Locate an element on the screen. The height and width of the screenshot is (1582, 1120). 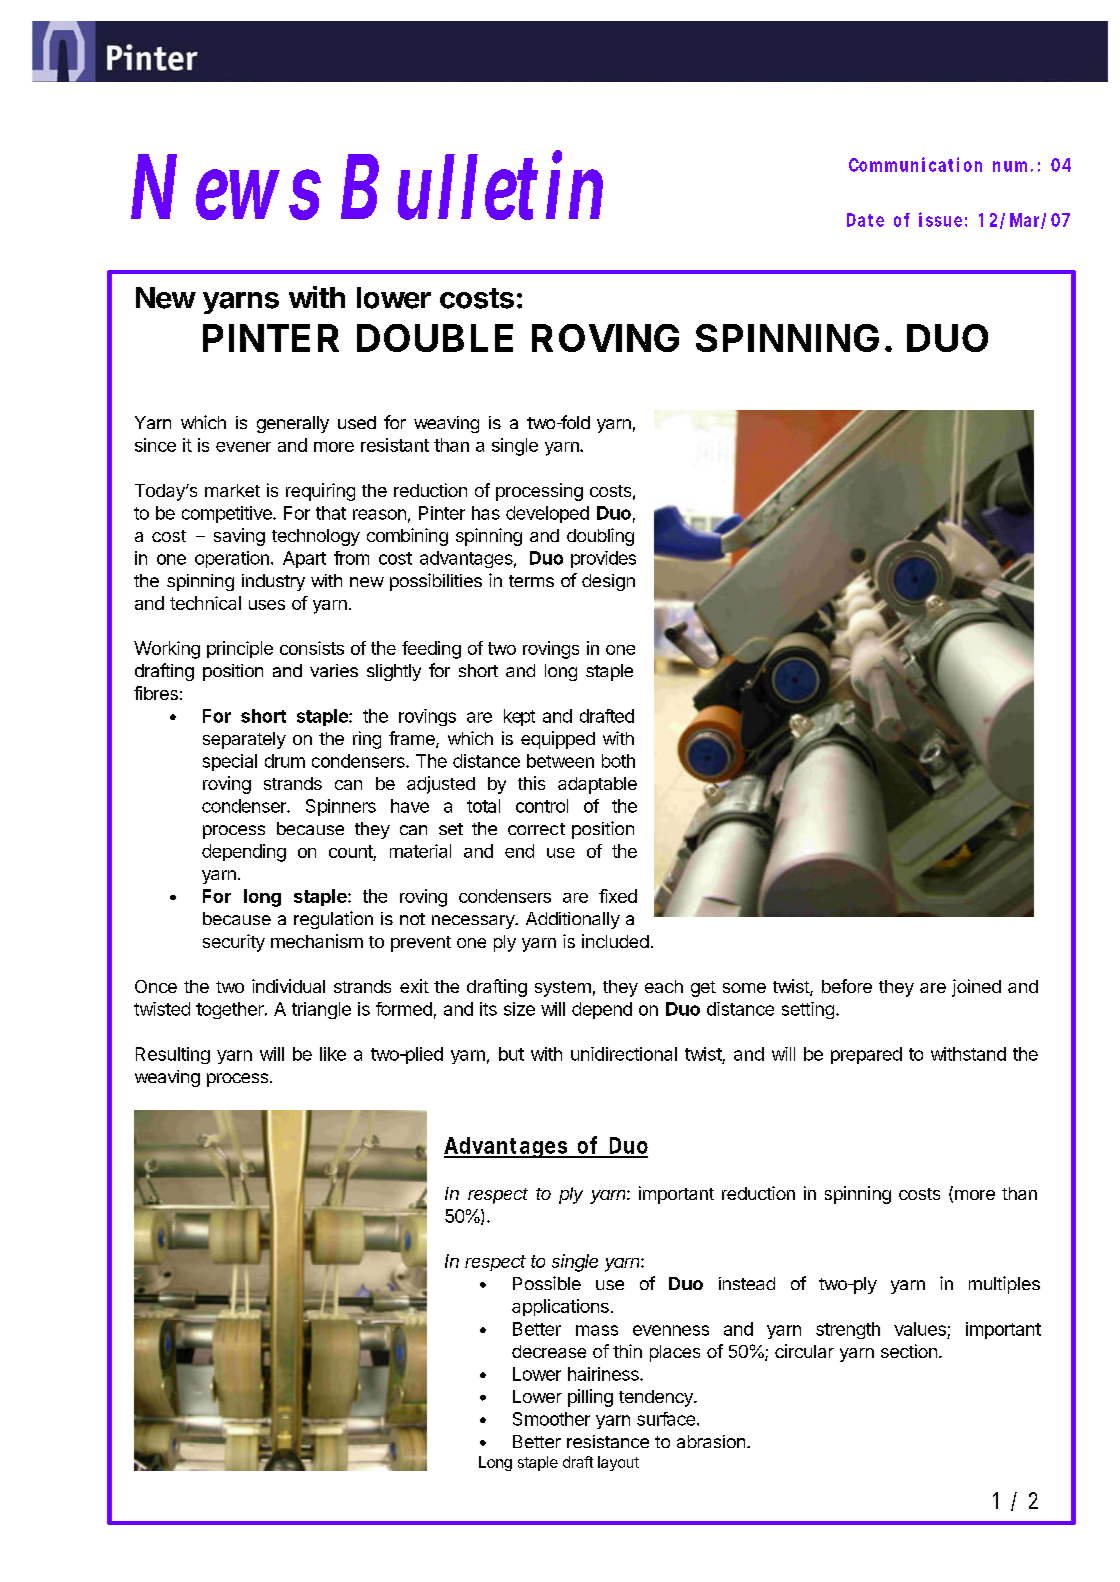
before is located at coordinates (847, 986).
